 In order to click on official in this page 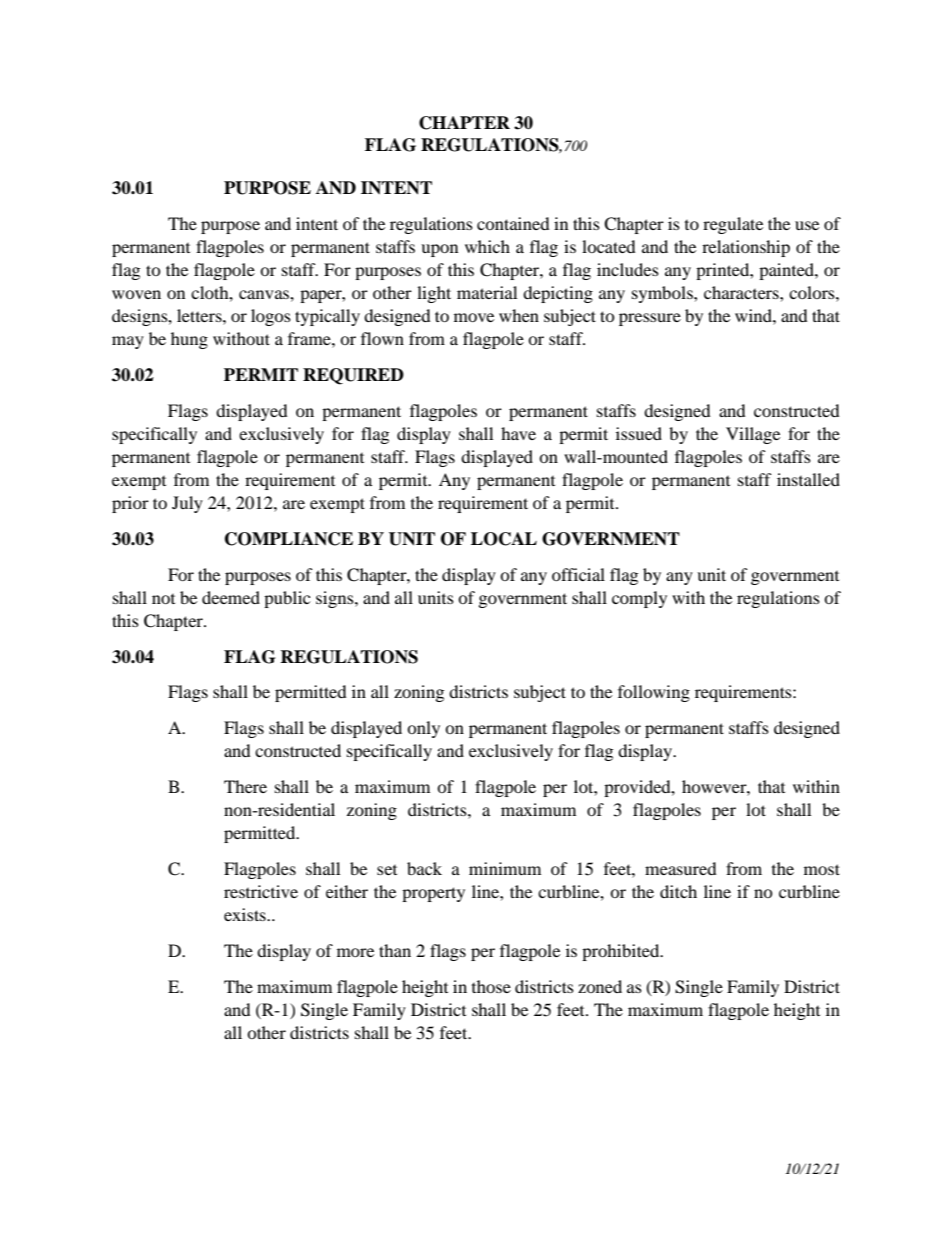, I will do `click(578, 574)`.
